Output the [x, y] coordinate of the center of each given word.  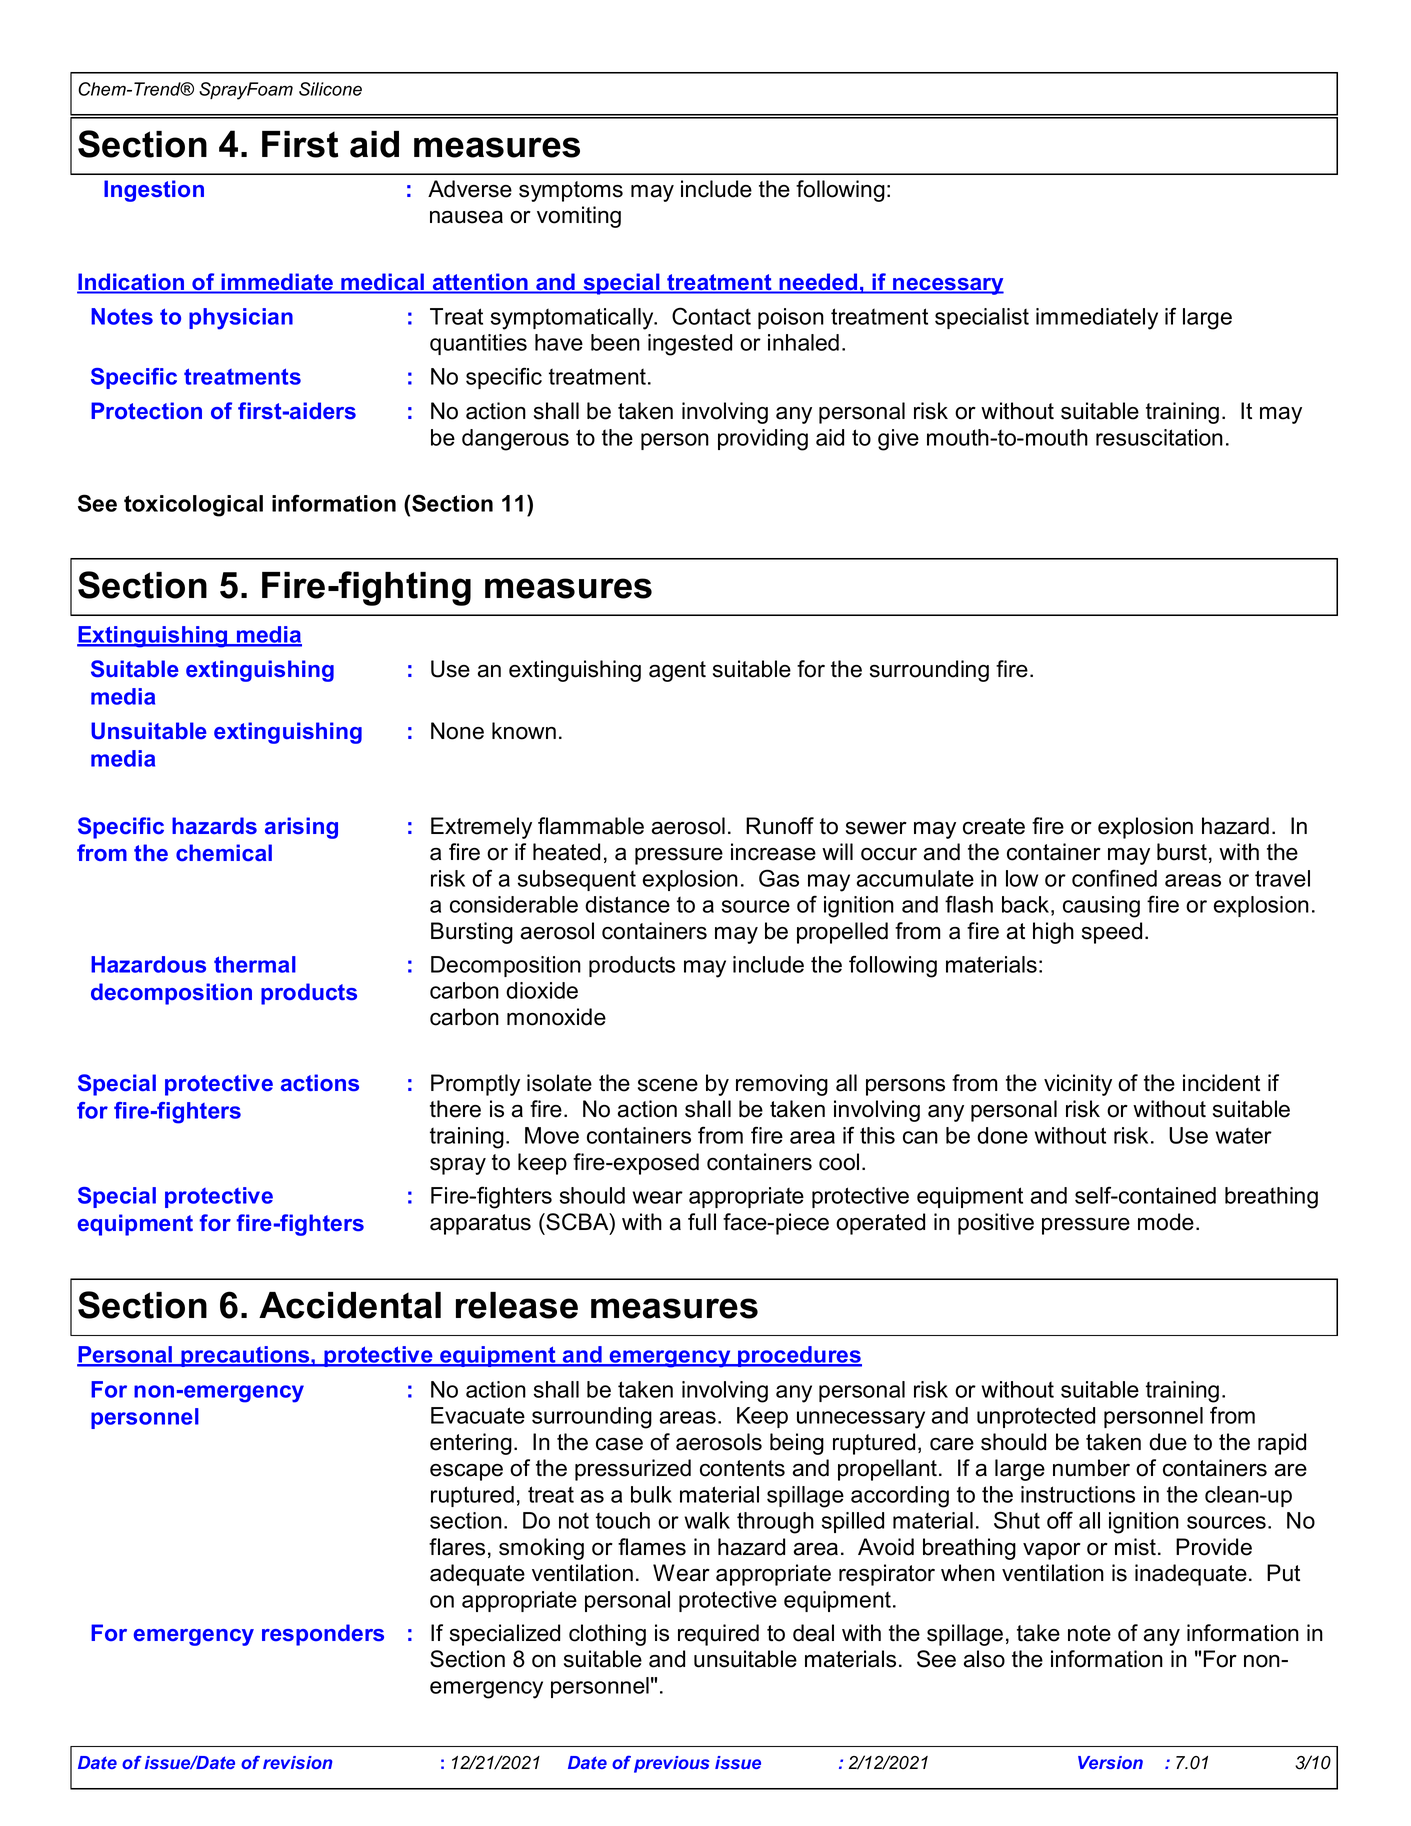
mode [1166, 1222]
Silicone [330, 89]
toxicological [193, 506]
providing [763, 440]
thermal [255, 964]
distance [627, 904]
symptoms [571, 191]
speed [1112, 933]
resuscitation [1159, 437]
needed [818, 283]
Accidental [350, 1305]
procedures [799, 1356]
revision [298, 1762]
